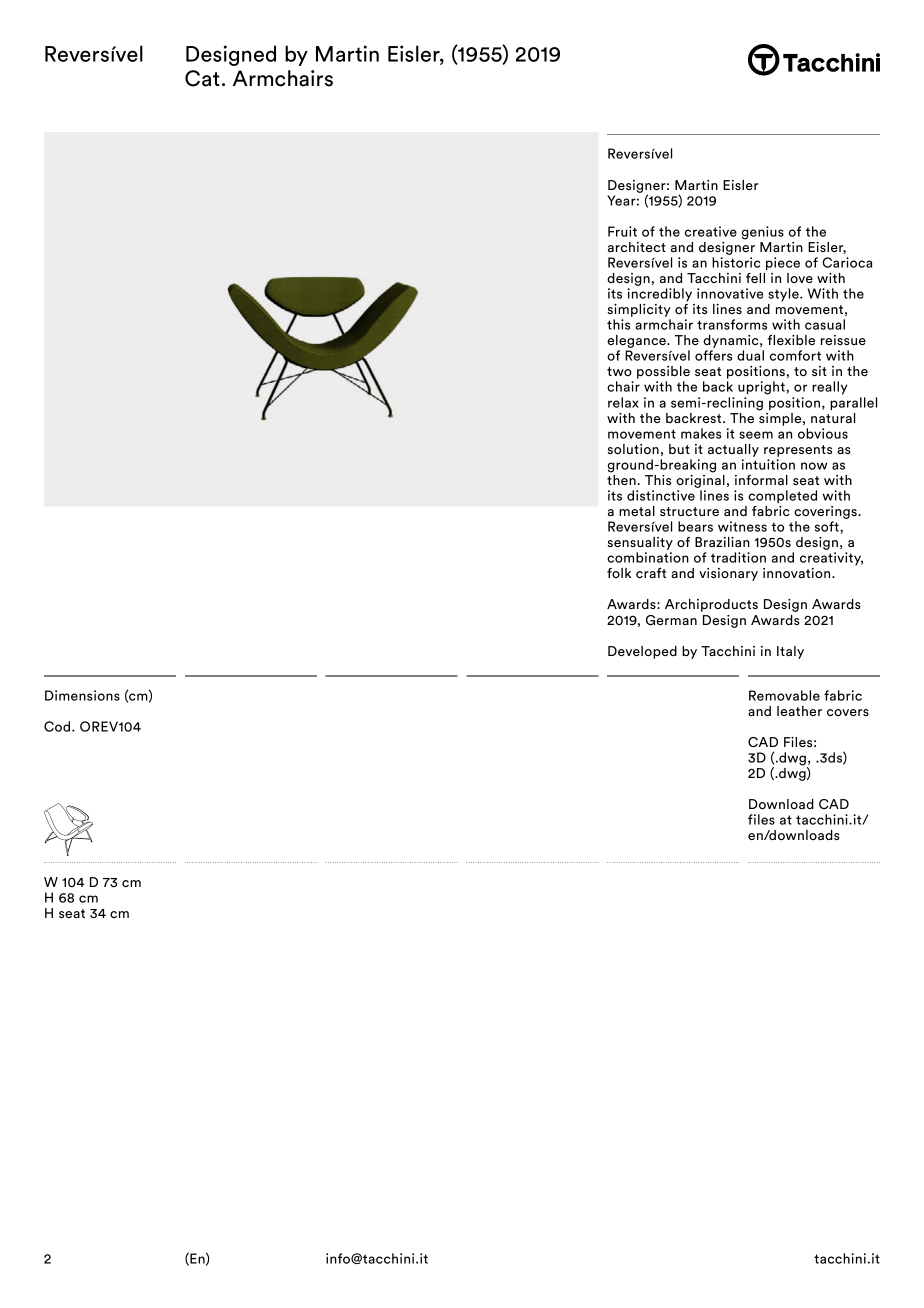 Image resolution: width=924 pixels, height=1308 pixels. I want to click on Cat, so click(202, 78).
